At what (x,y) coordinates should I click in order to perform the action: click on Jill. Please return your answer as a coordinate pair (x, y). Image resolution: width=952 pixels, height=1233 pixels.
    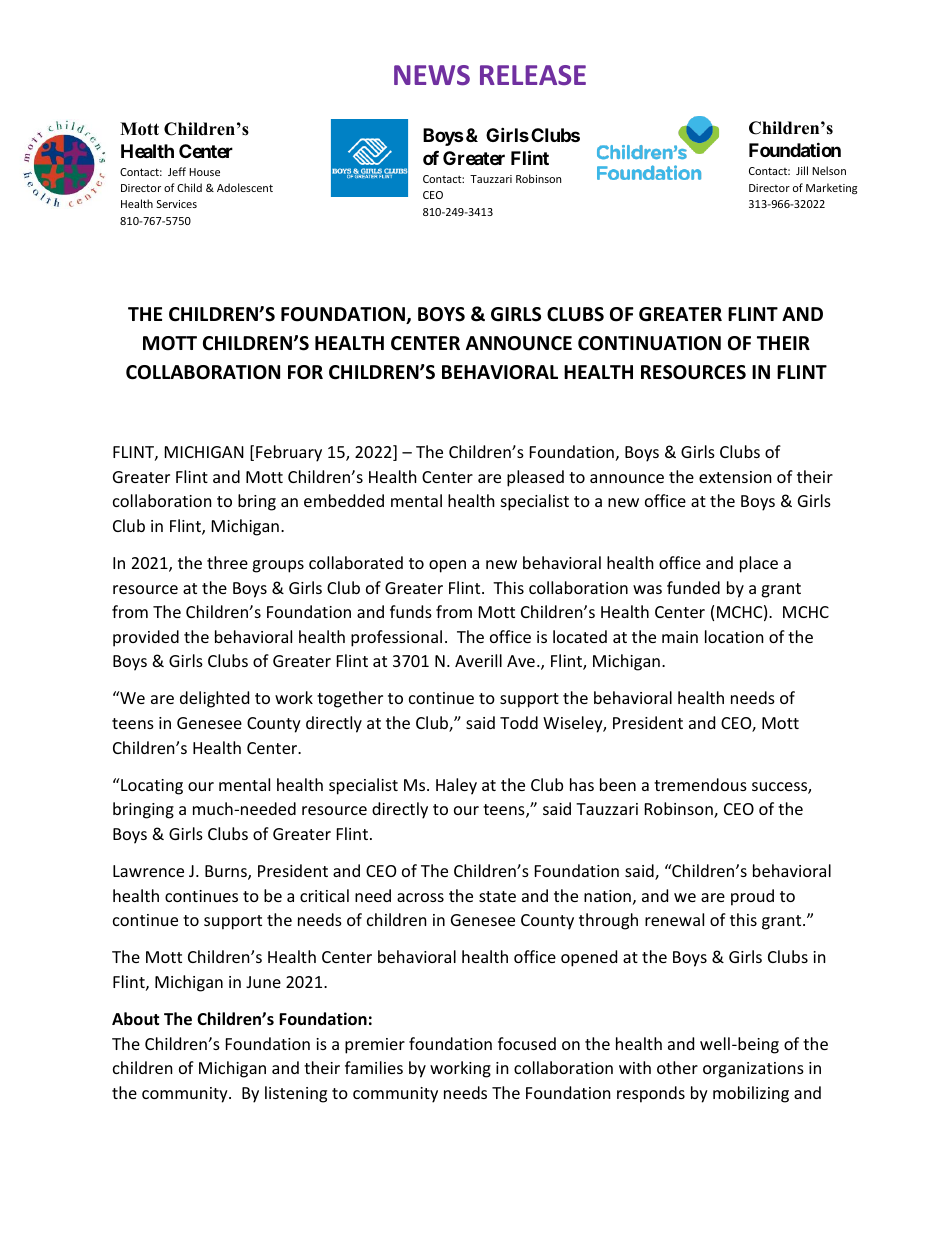
    Looking at the image, I should click on (802, 170).
